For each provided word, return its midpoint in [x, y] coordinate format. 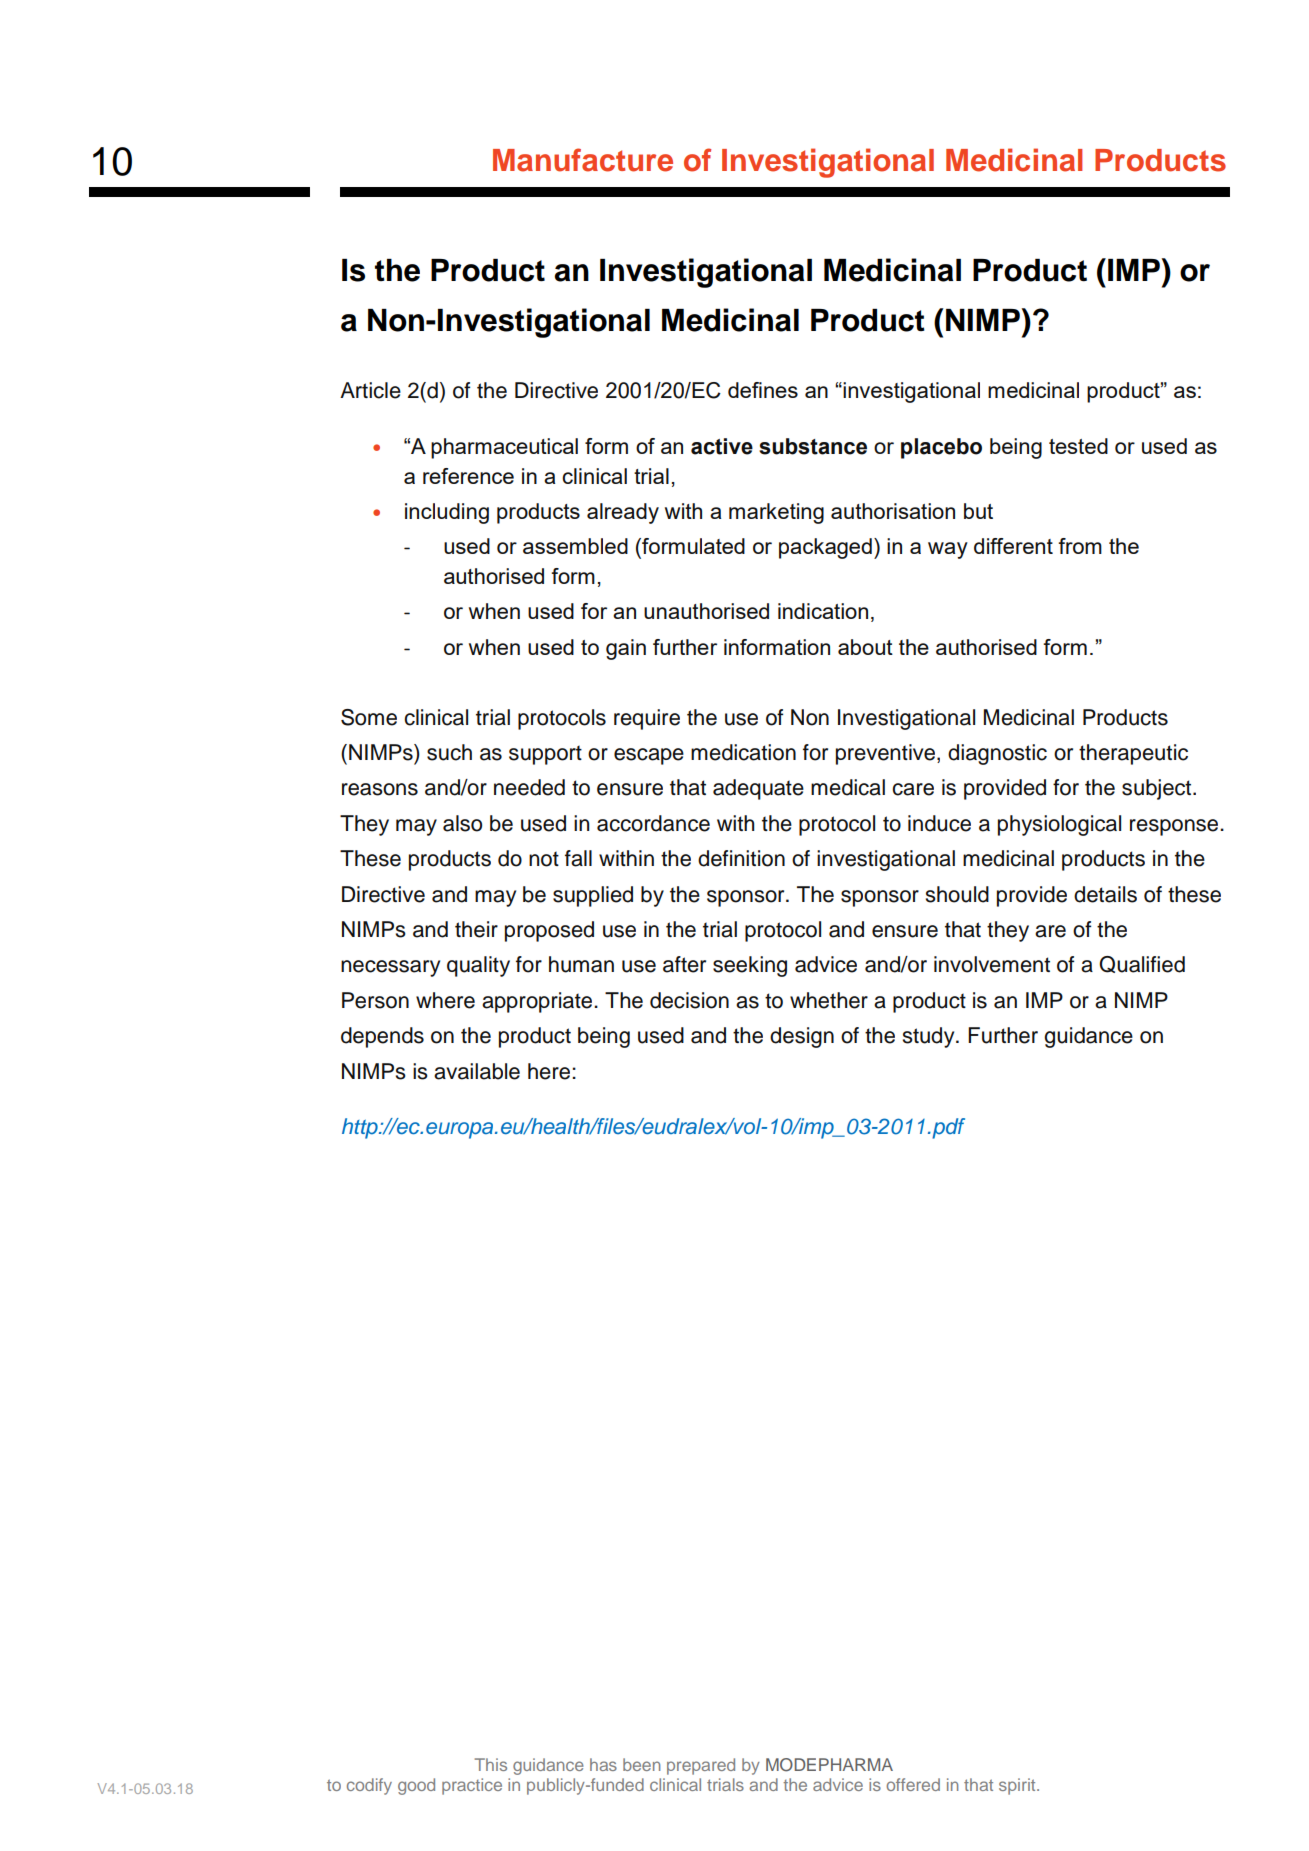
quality [478, 966]
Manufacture [583, 160]
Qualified [1142, 964]
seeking [750, 966]
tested [1078, 446]
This [491, 1764]
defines [763, 390]
